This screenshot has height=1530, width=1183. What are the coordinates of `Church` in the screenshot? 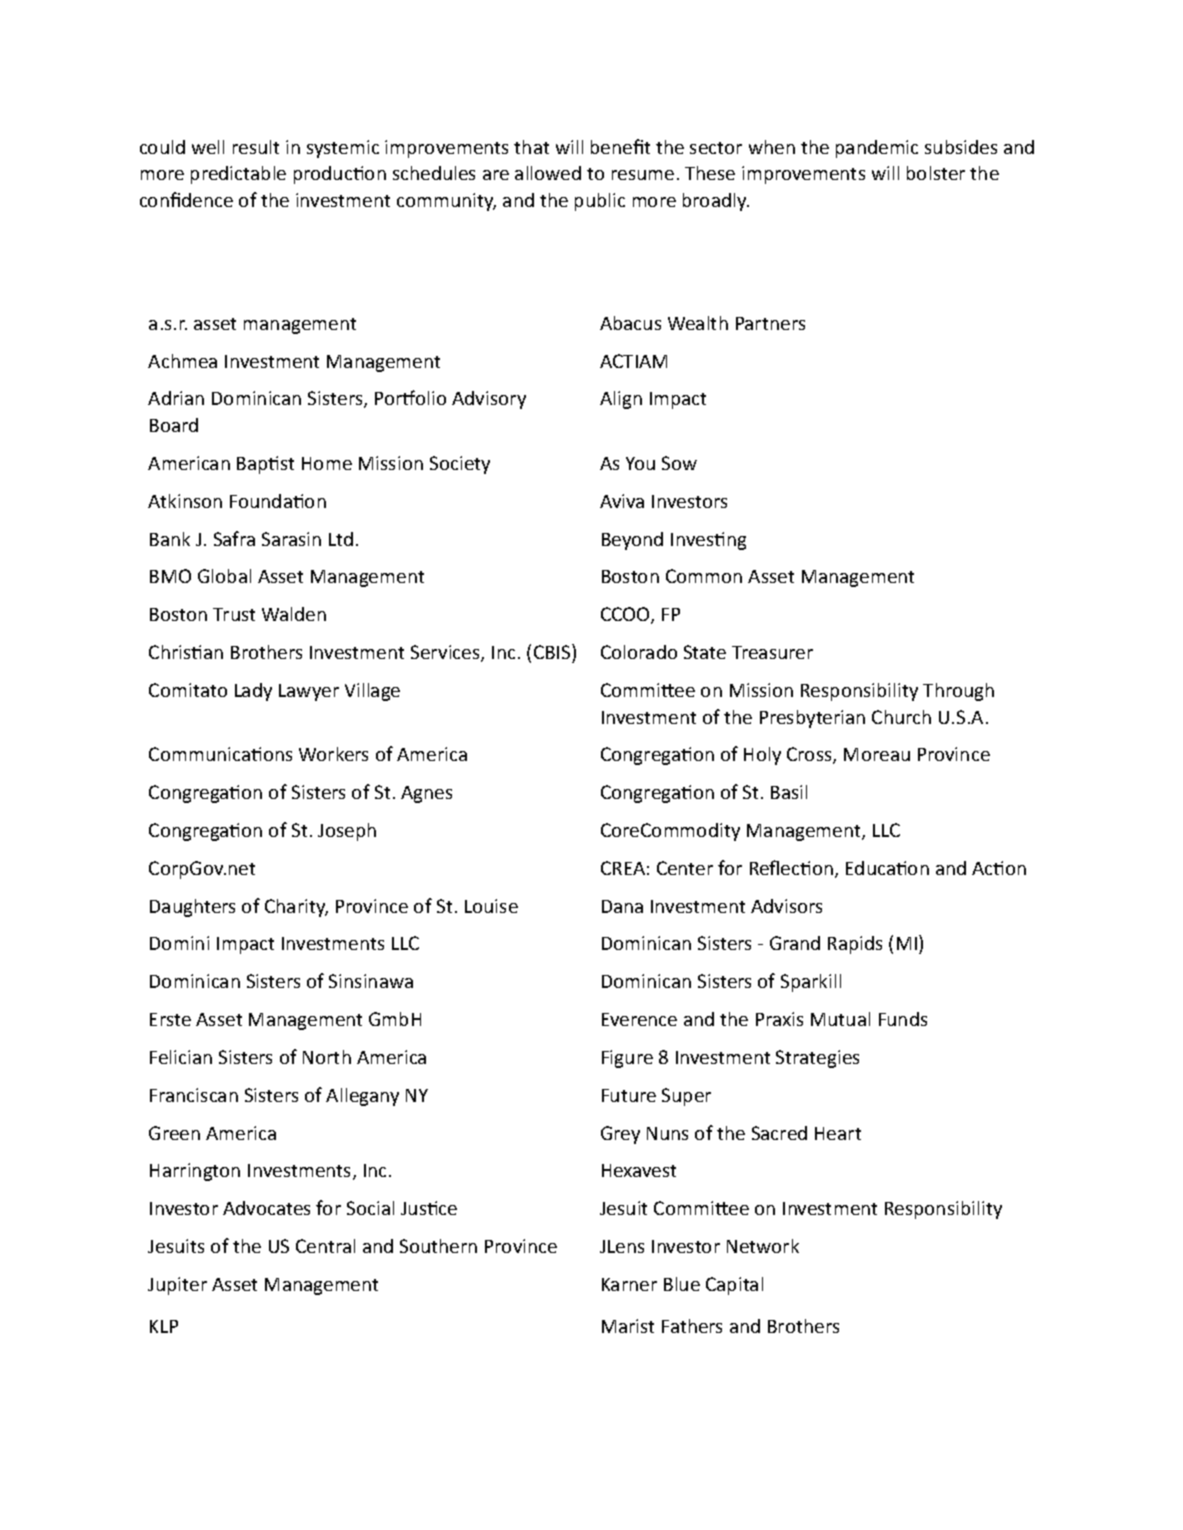 It's located at (901, 717).
